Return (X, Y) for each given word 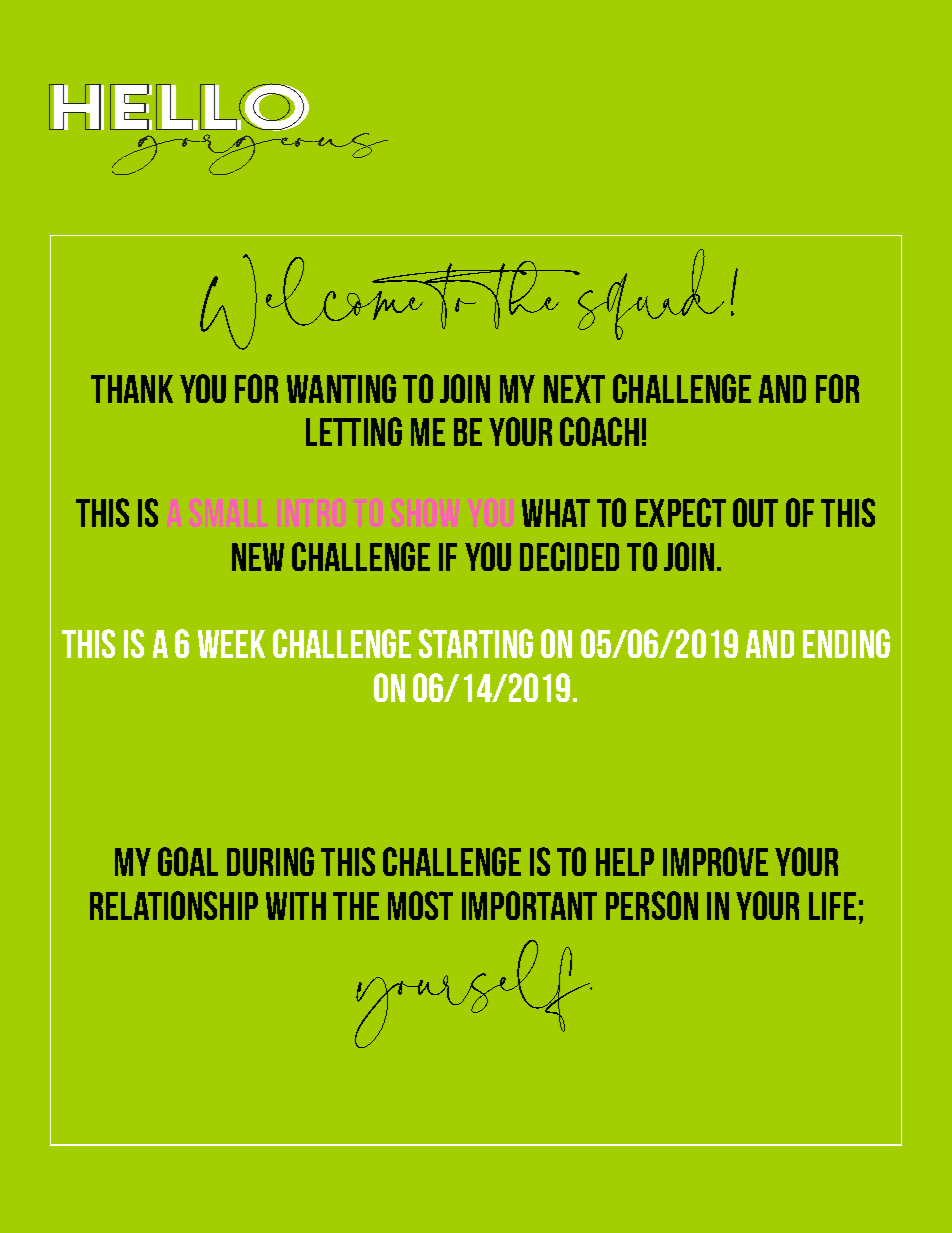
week (231, 644)
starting (476, 643)
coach (599, 431)
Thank (132, 389)
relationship (174, 905)
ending (846, 643)
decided (569, 556)
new (258, 557)
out (755, 512)
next (574, 389)
